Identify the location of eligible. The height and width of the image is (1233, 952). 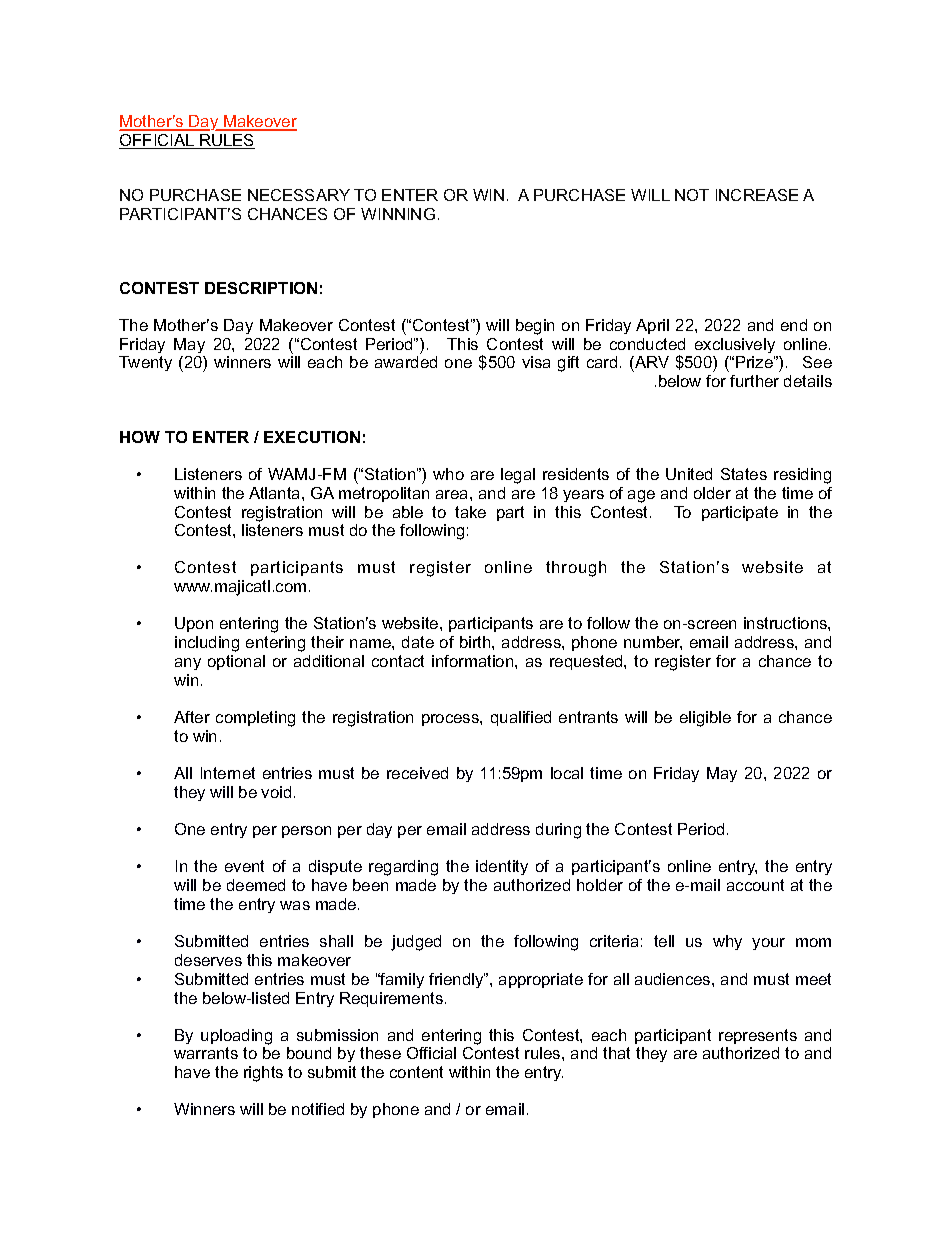
(705, 719).
